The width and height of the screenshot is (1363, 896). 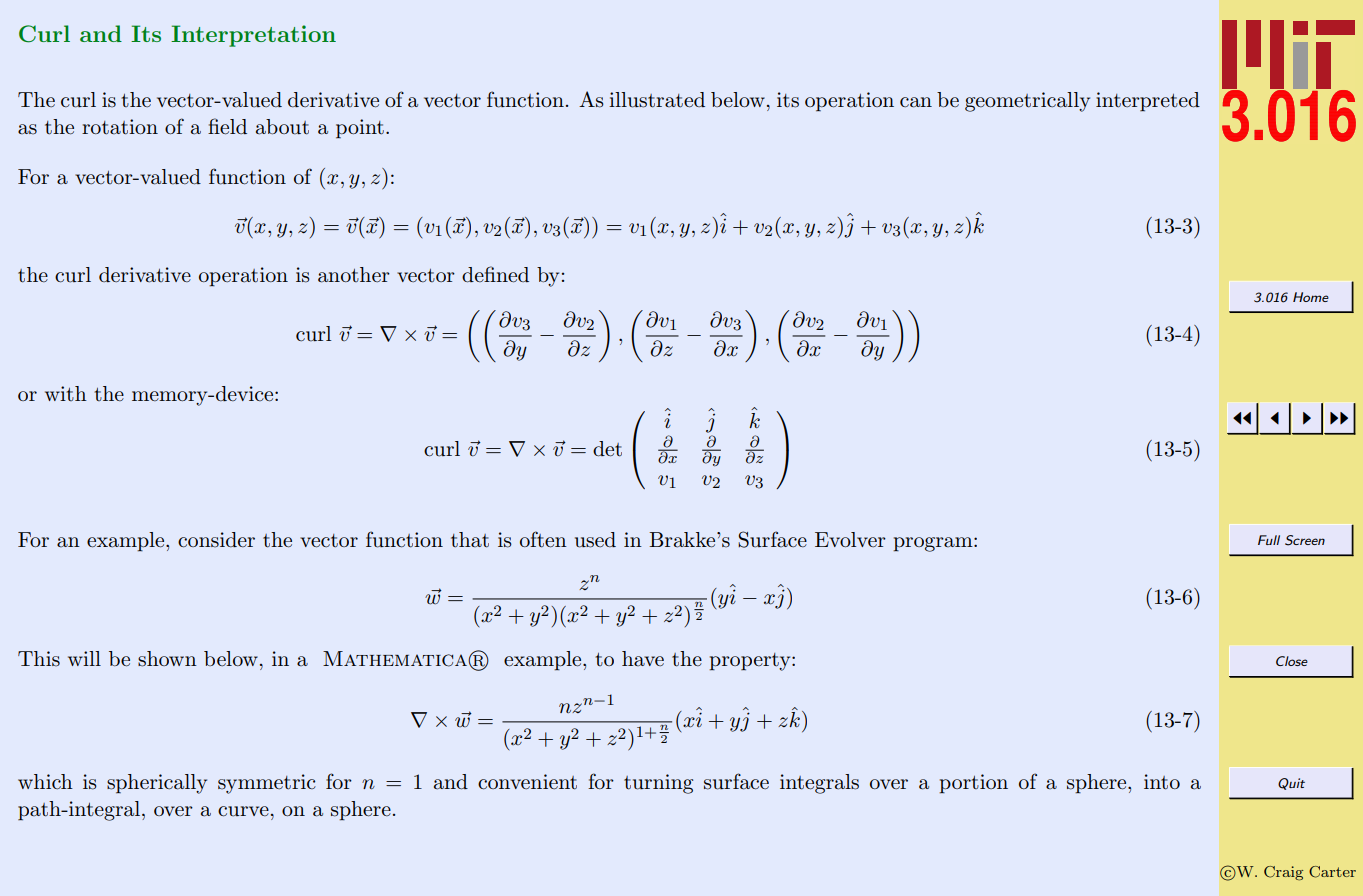 I want to click on Interpretation, so click(x=253, y=36).
